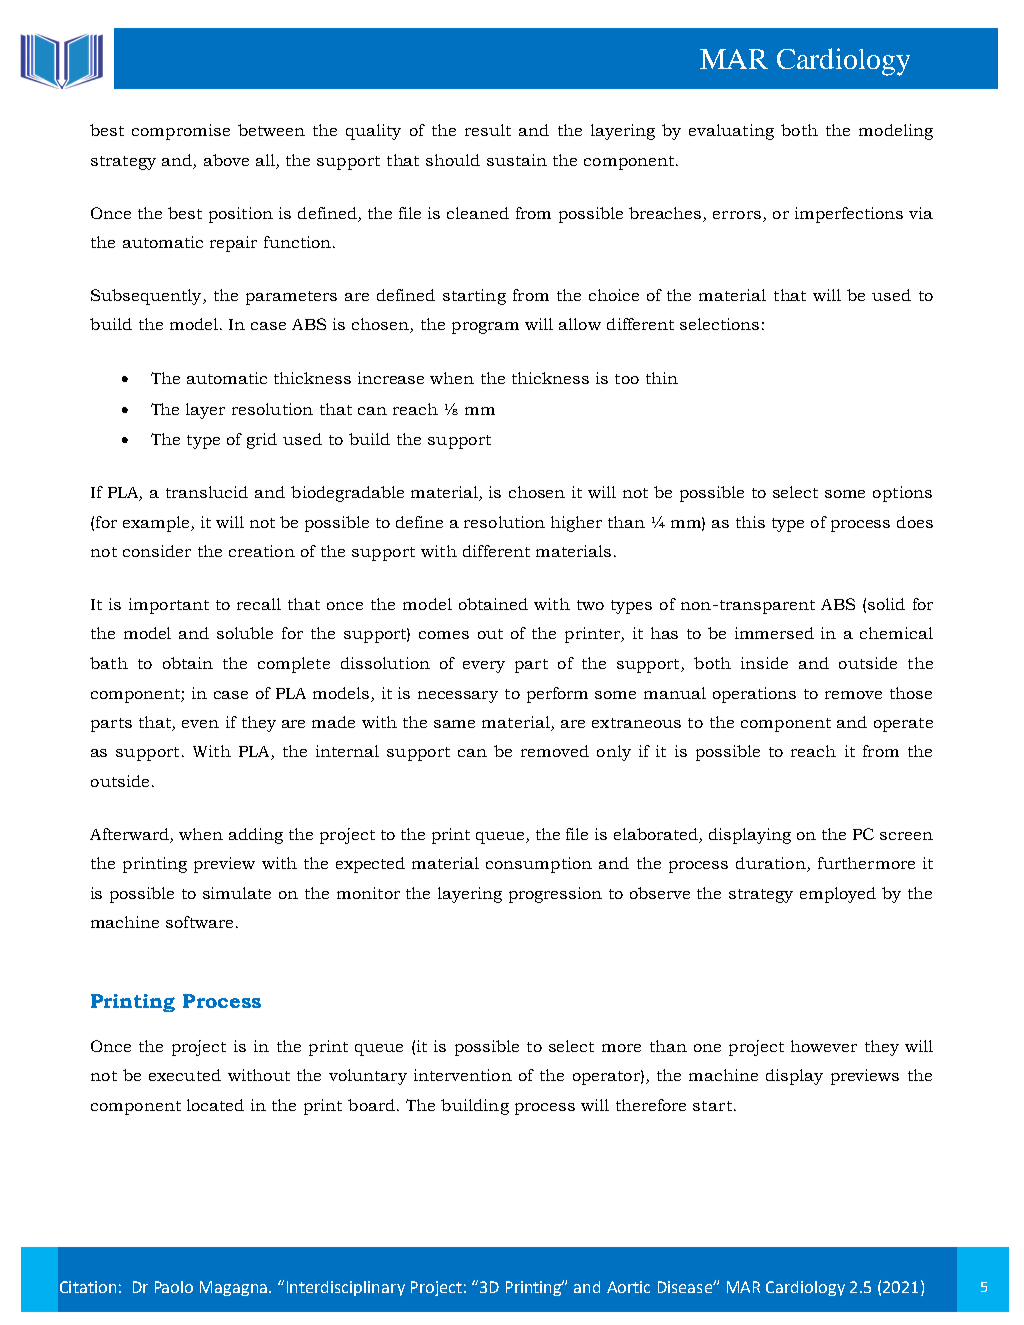 Image resolution: width=1024 pixels, height=1325 pixels. I want to click on Paolo, so click(174, 1287).
